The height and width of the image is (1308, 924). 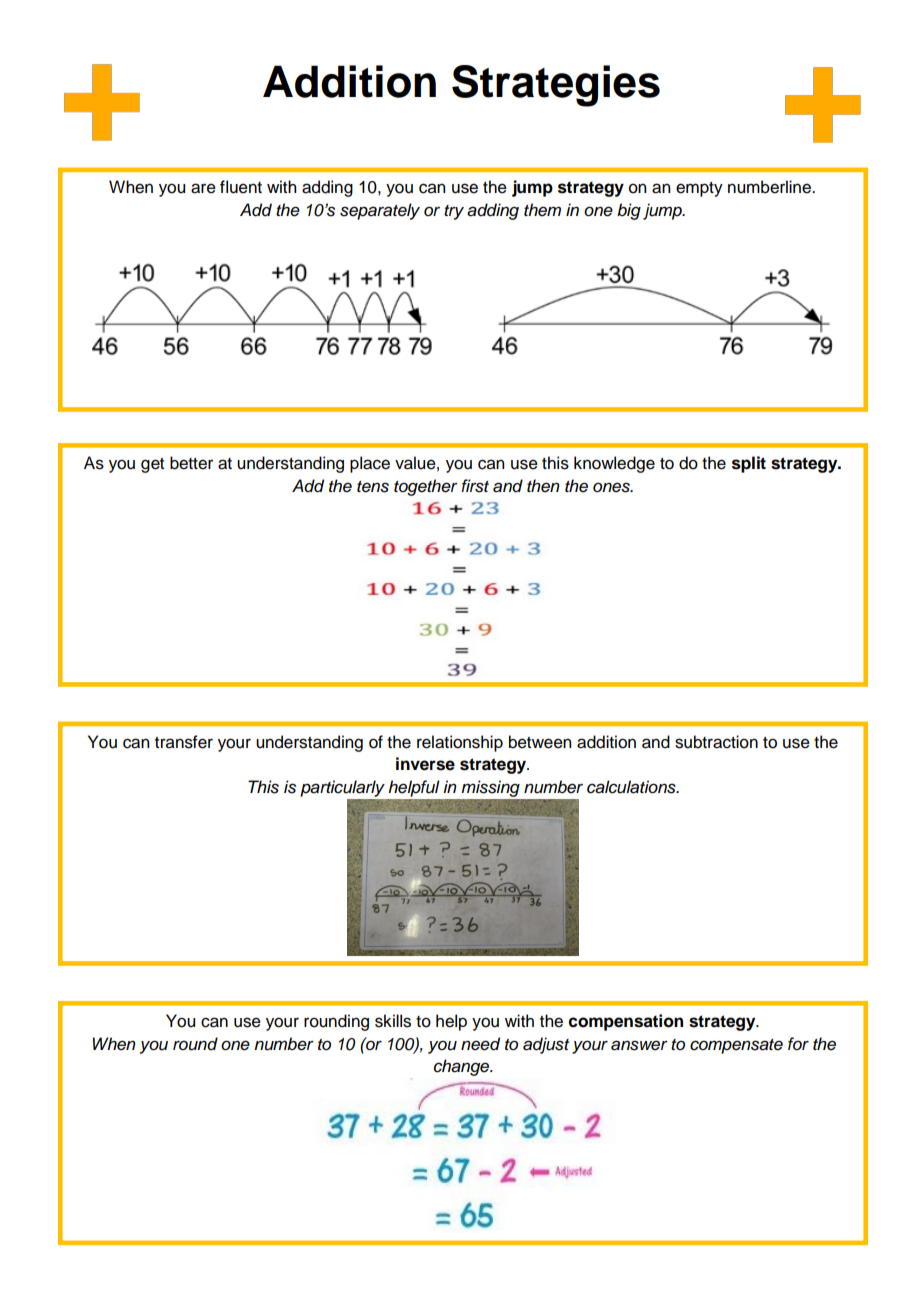 I want to click on fluent, so click(x=241, y=187).
